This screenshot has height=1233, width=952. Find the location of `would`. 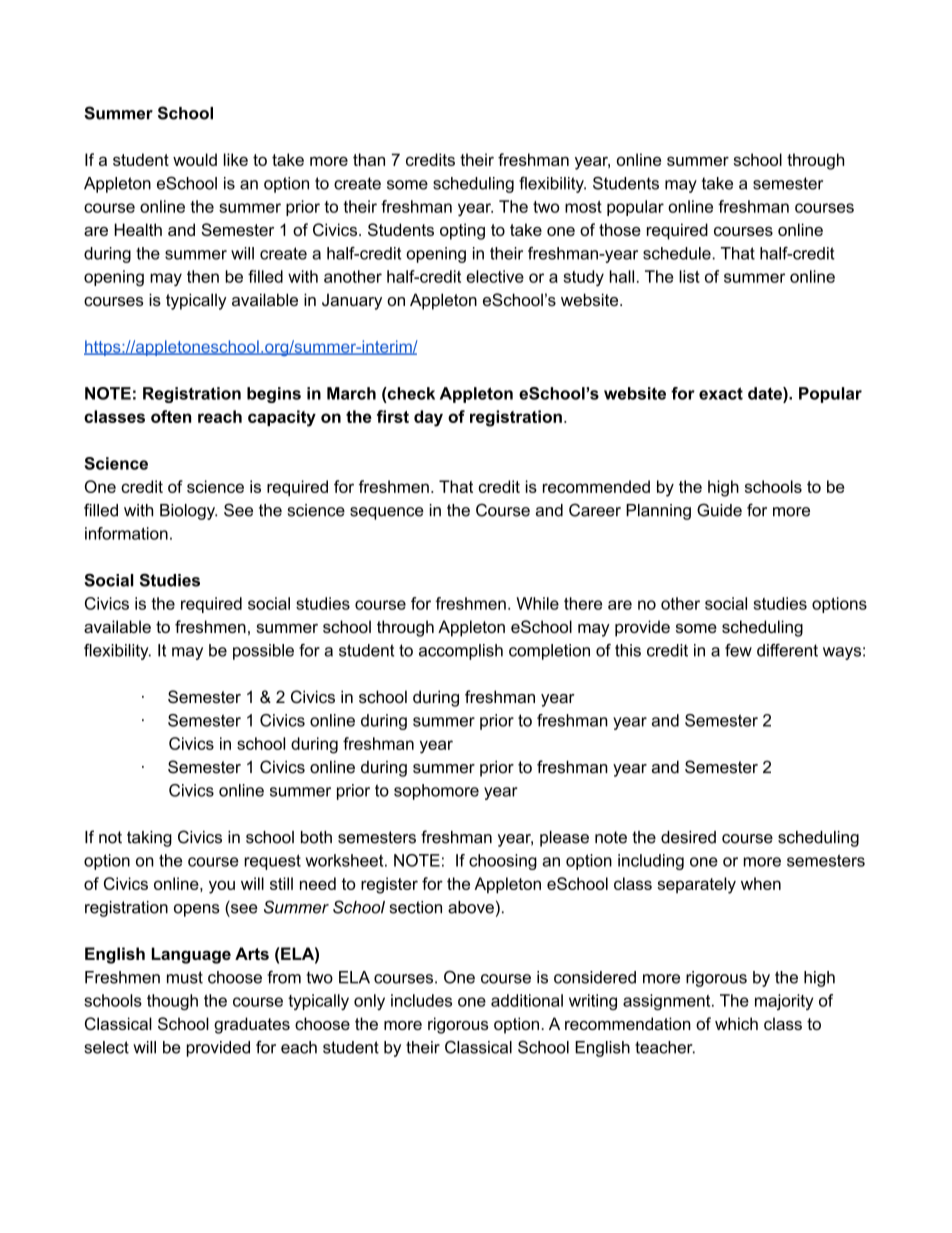

would is located at coordinates (195, 159).
